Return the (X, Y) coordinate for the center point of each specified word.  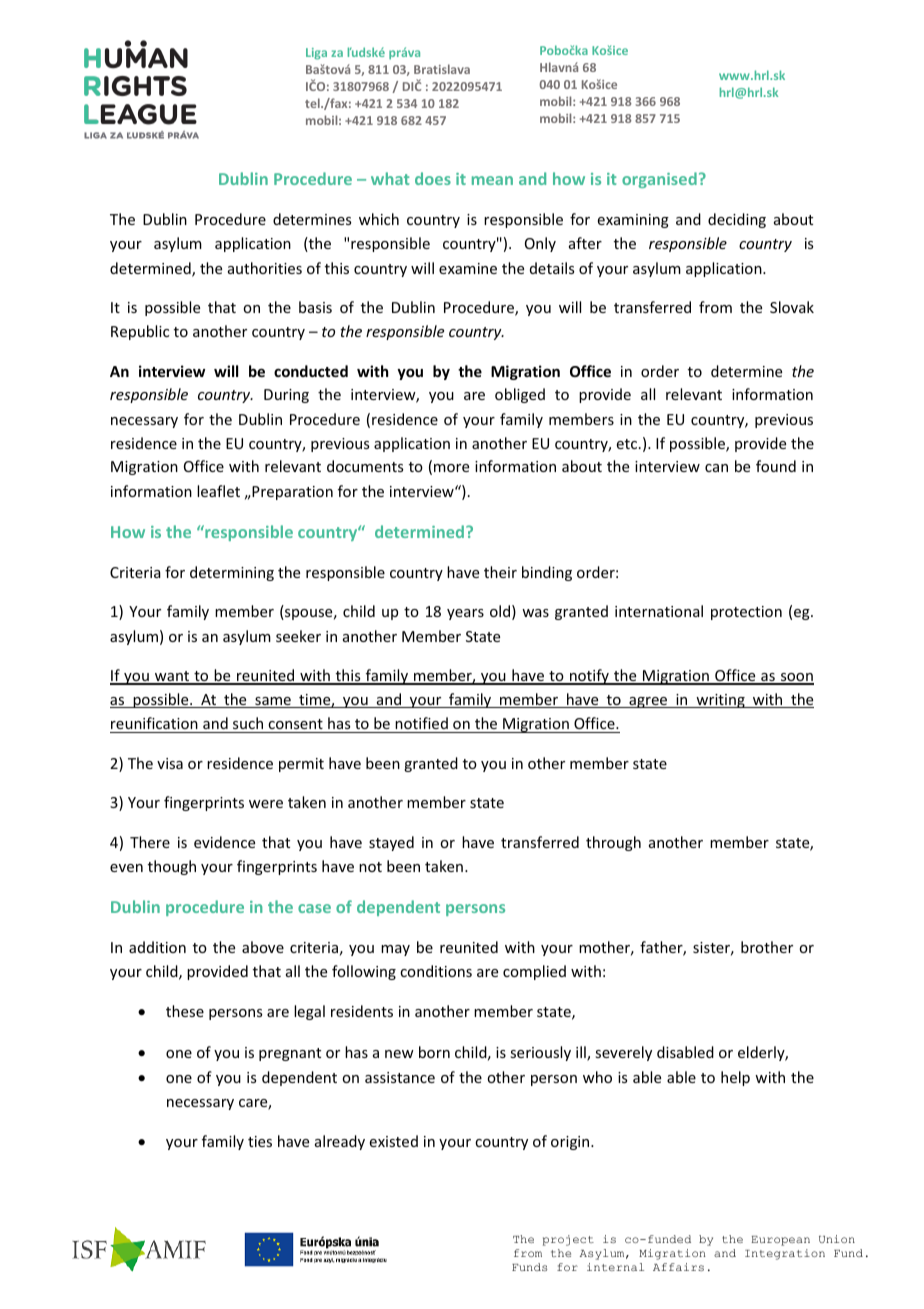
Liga (316, 54)
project (568, 1240)
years (465, 614)
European (780, 1241)
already (340, 1142)
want (172, 677)
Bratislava (442, 69)
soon (796, 678)
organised (659, 180)
